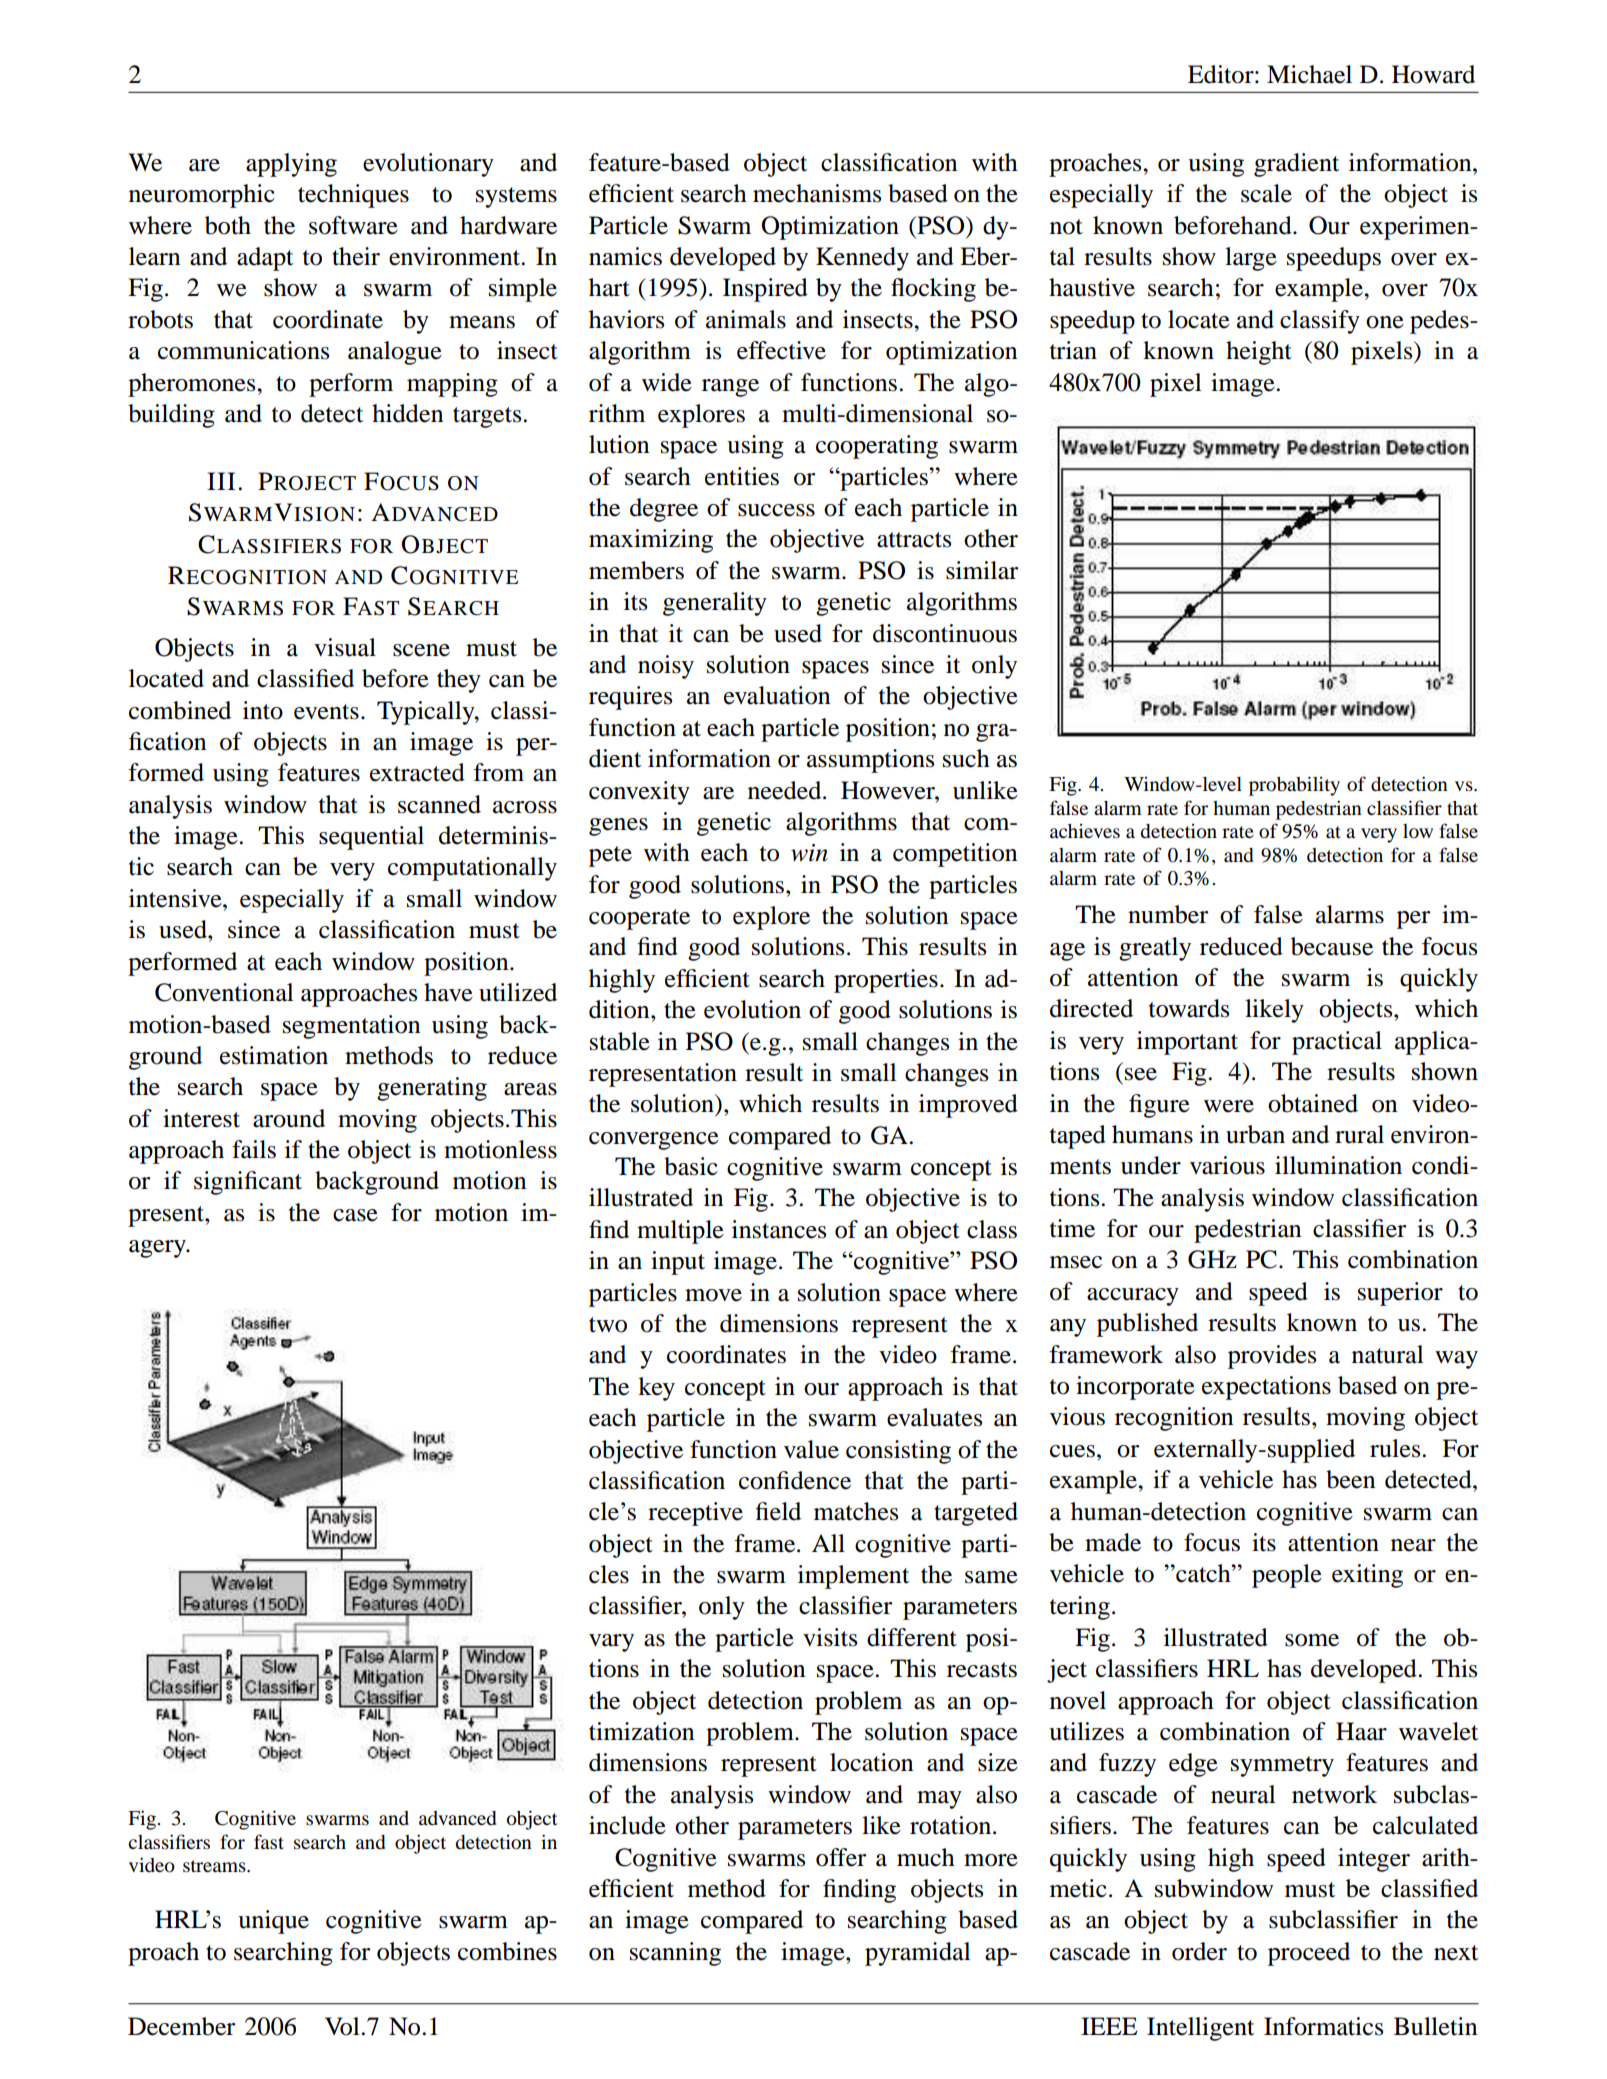  Describe the element at coordinates (817, 193) in the document. I see `mechanisms` at that location.
